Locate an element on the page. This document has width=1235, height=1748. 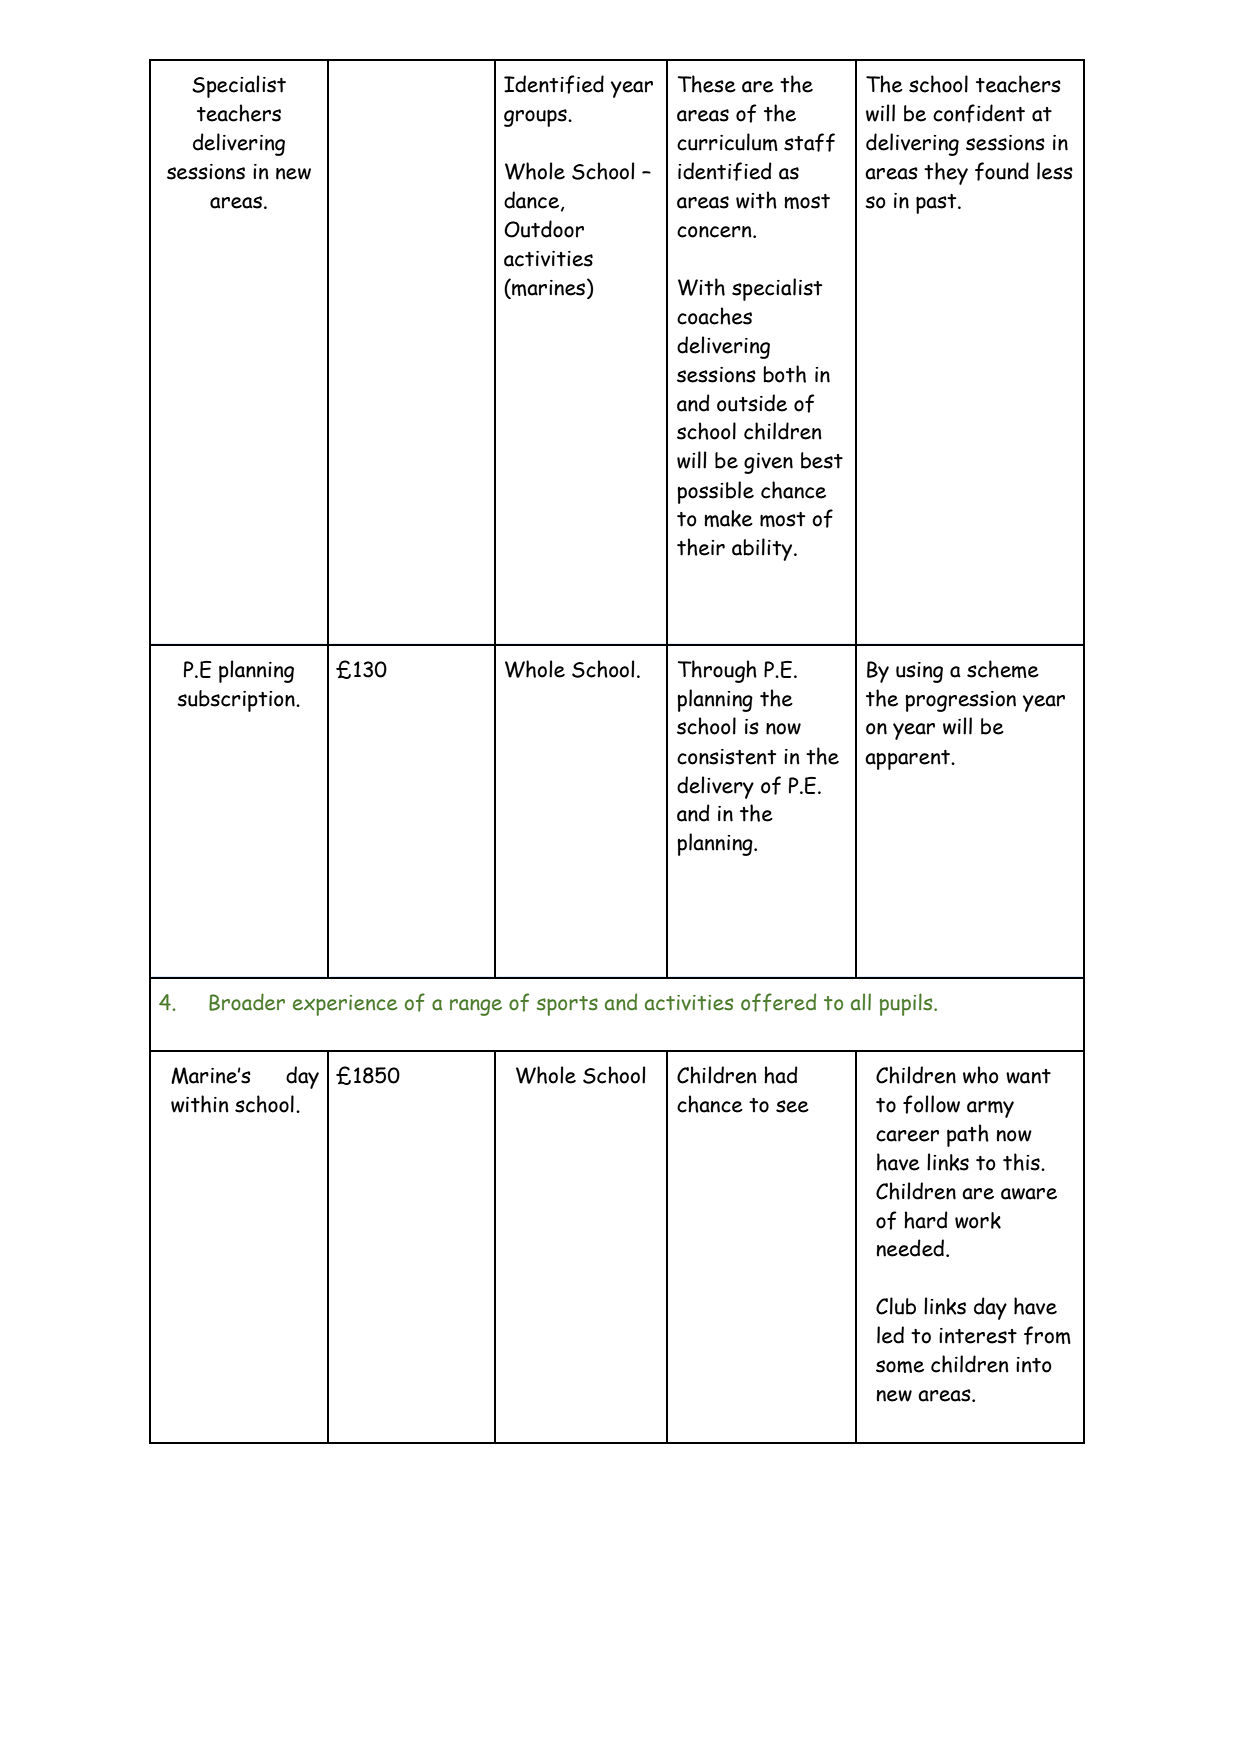
Broader is located at coordinates (247, 1002).
